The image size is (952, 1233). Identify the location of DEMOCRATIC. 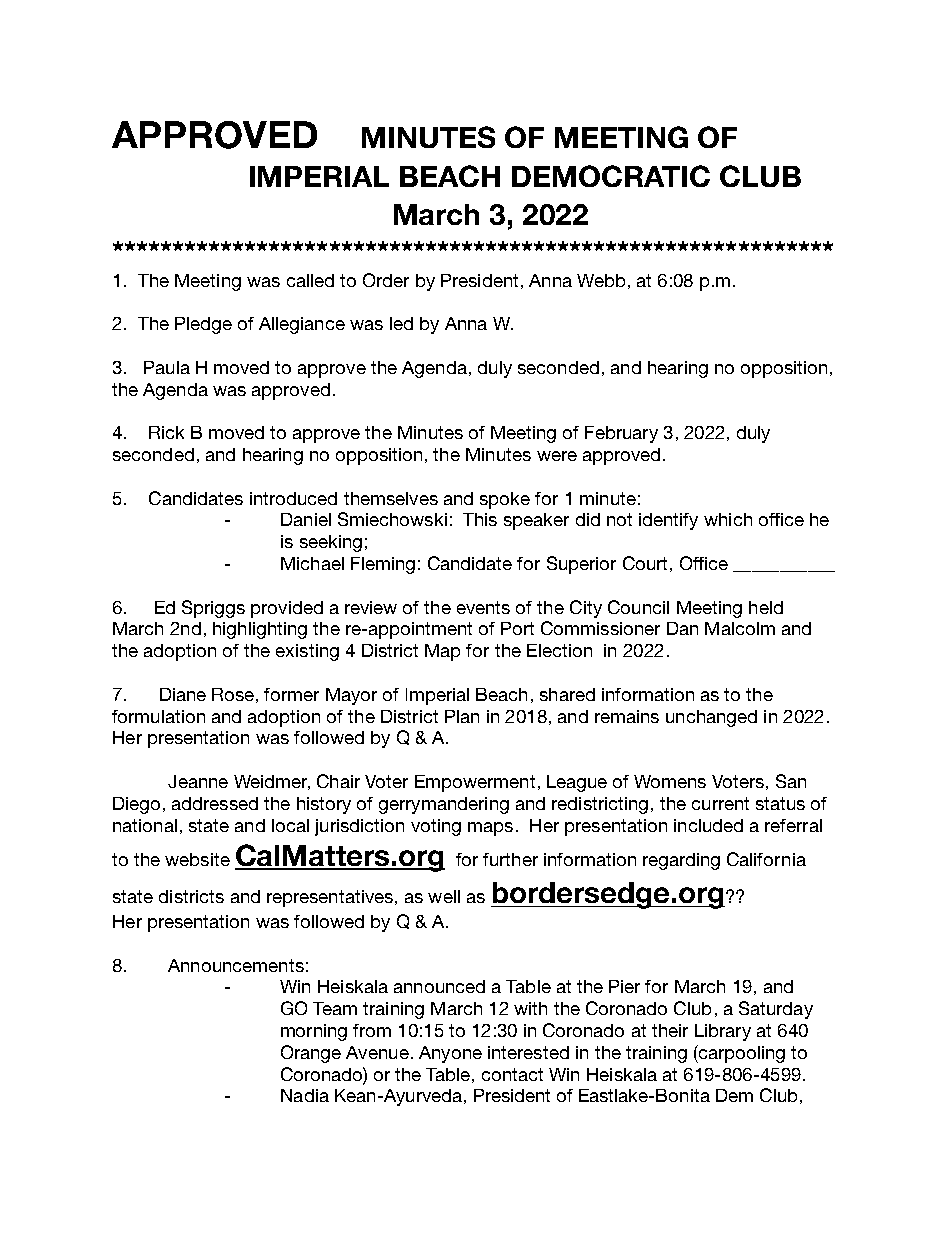
(611, 176).
